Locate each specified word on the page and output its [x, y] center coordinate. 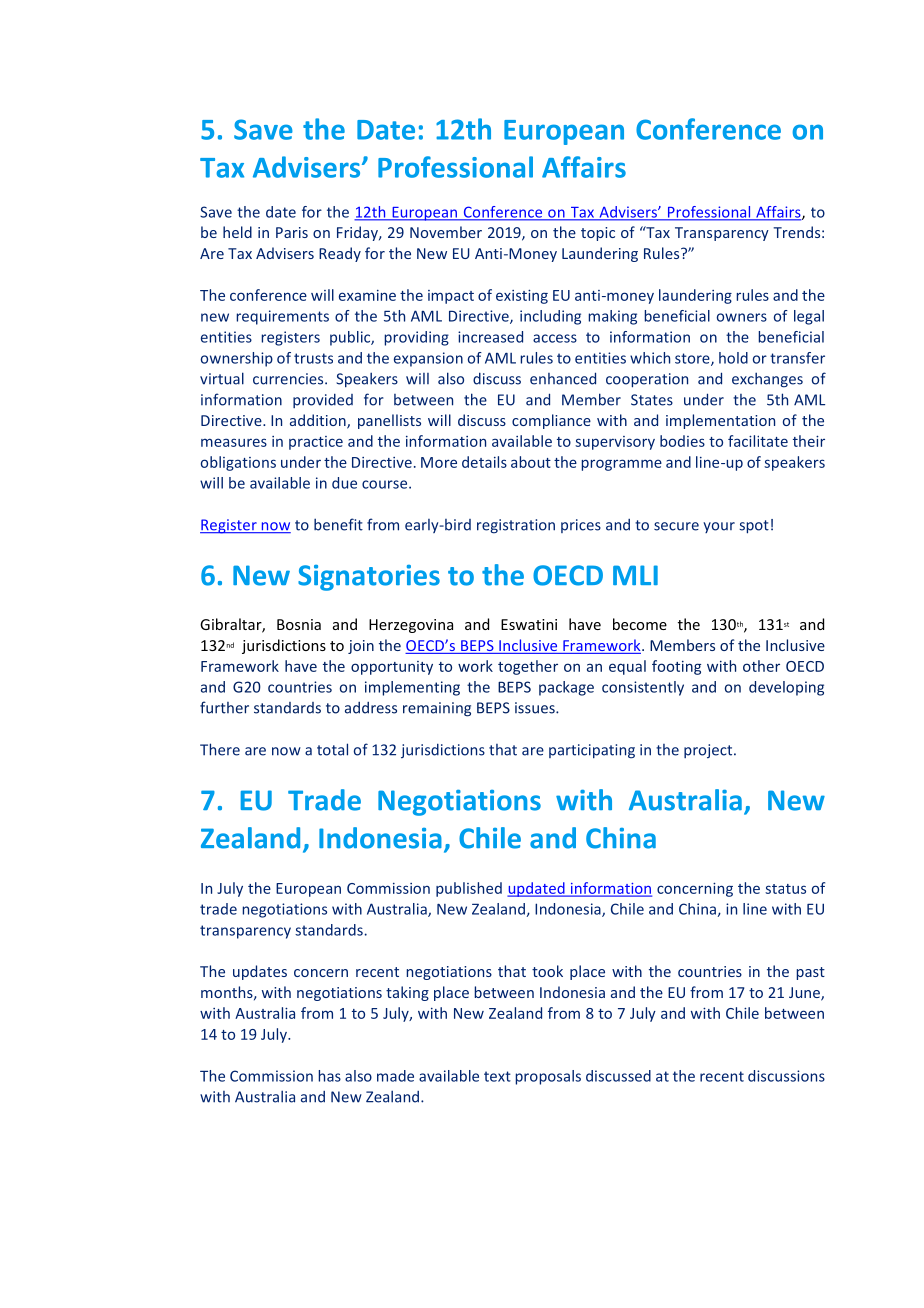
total [332, 749]
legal [809, 317]
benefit [338, 524]
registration [516, 526]
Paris [292, 232]
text [497, 1076]
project [709, 751]
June [805, 993]
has [329, 1076]
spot [754, 527]
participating [592, 751]
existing [522, 296]
